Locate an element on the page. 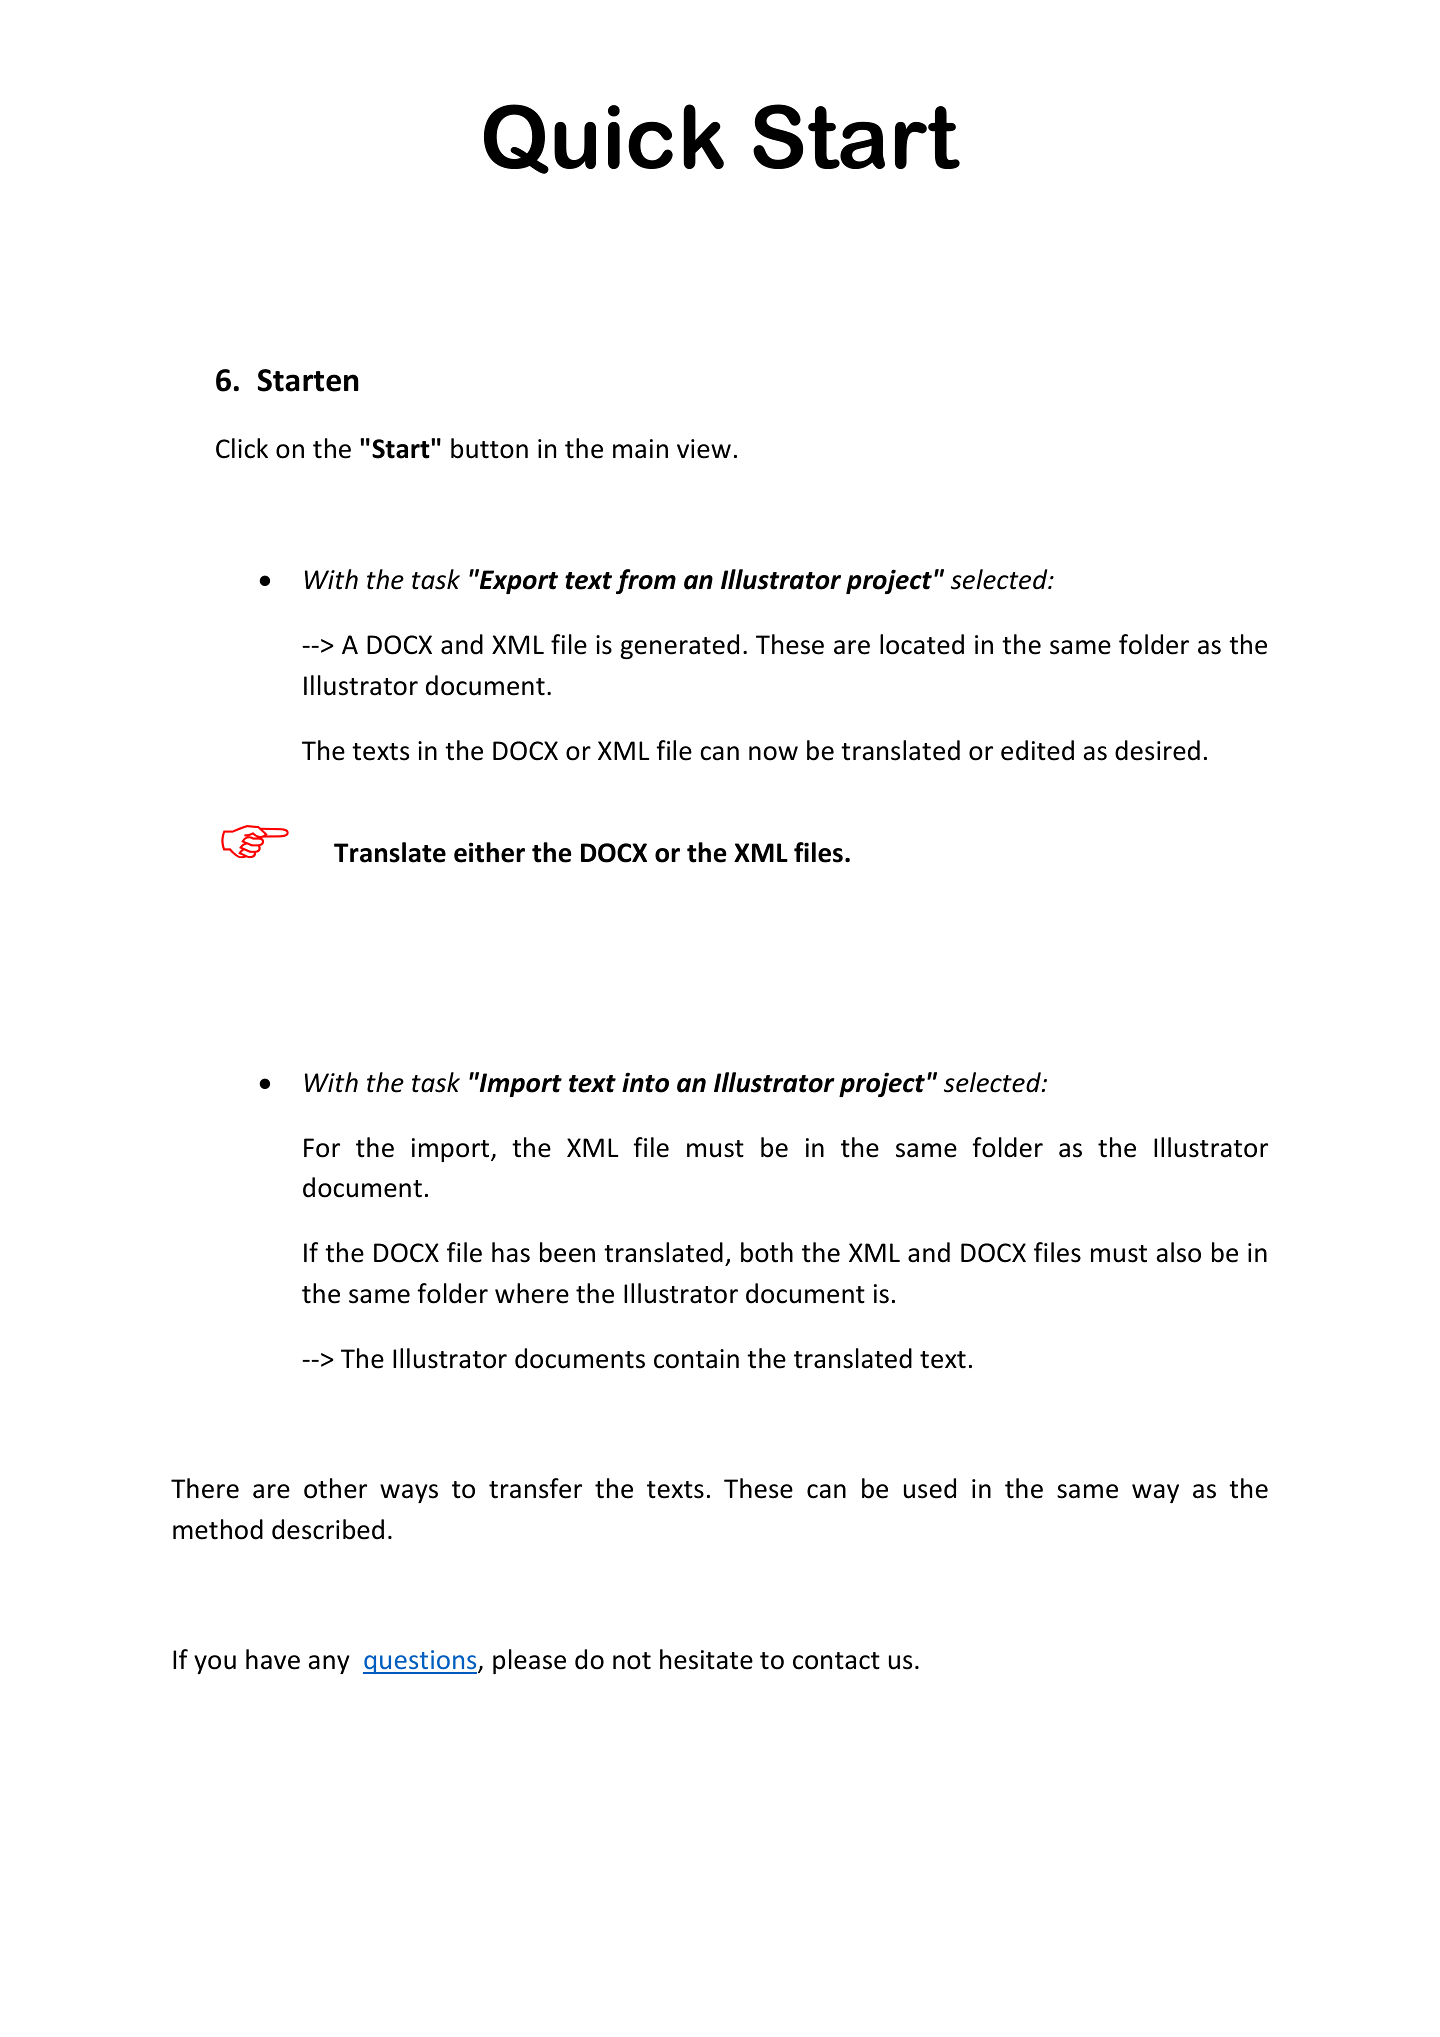  used is located at coordinates (930, 1488).
